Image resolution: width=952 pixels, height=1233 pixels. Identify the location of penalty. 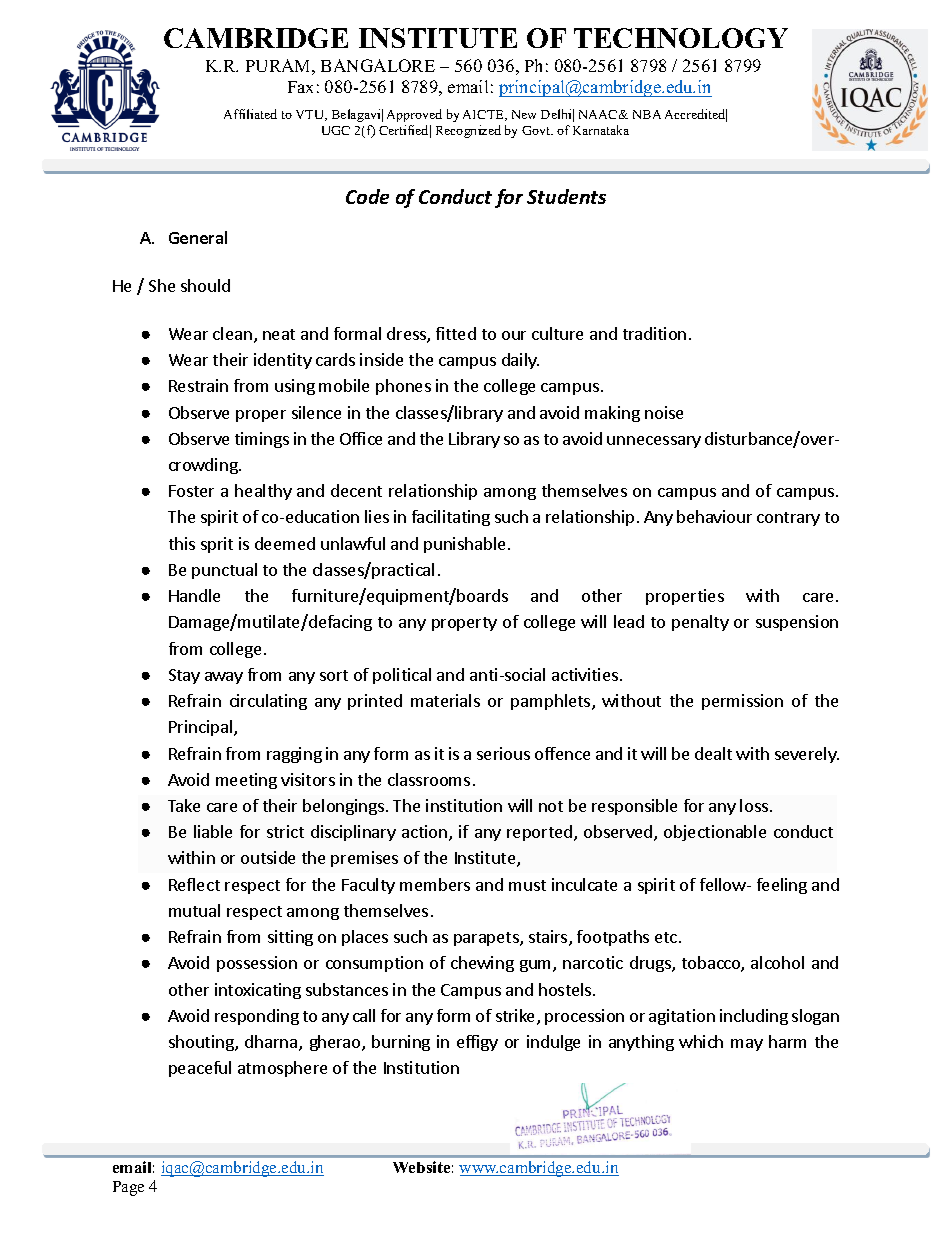
(700, 623).
